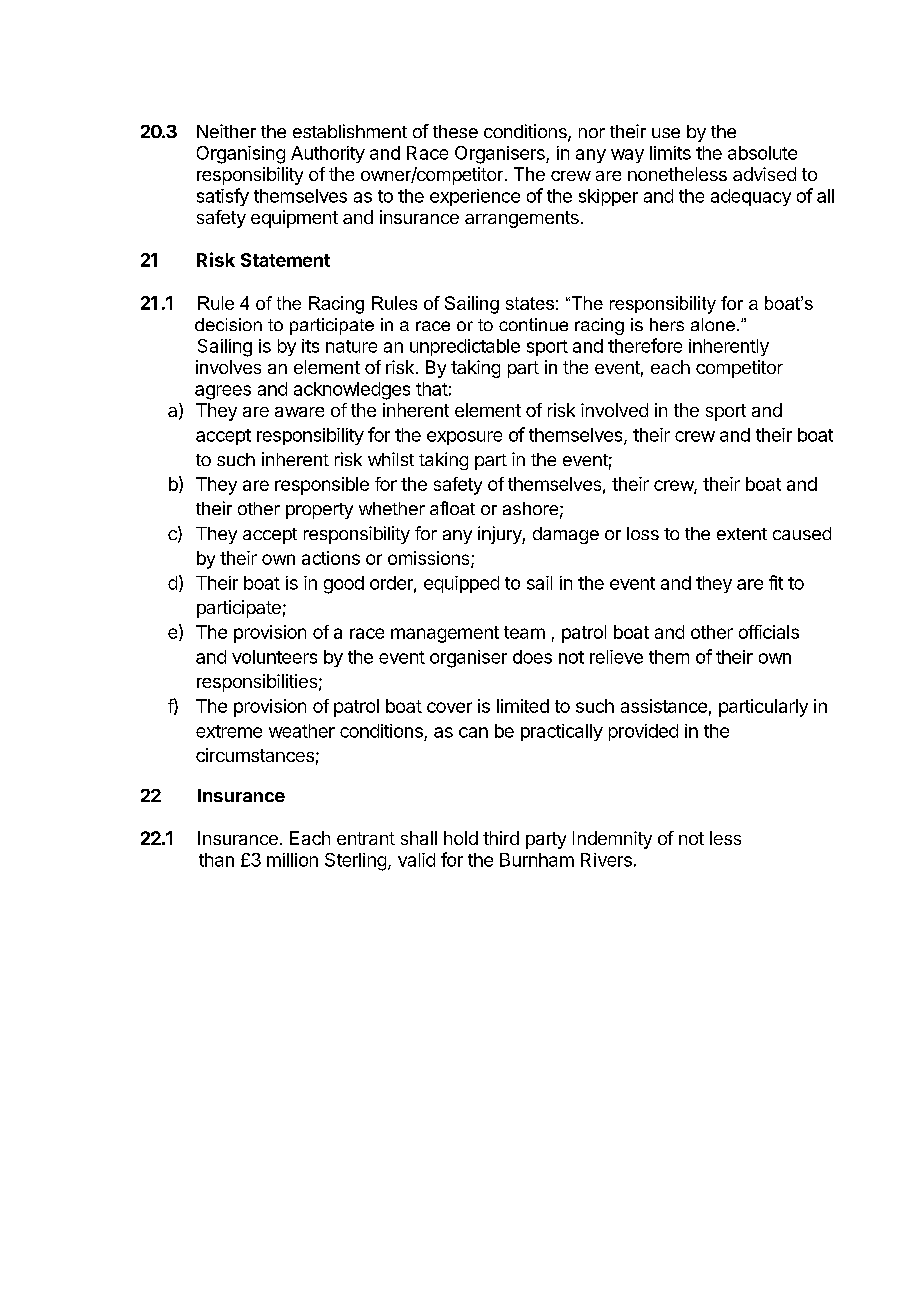  Describe the element at coordinates (762, 153) in the page. I see `absolute` at that location.
